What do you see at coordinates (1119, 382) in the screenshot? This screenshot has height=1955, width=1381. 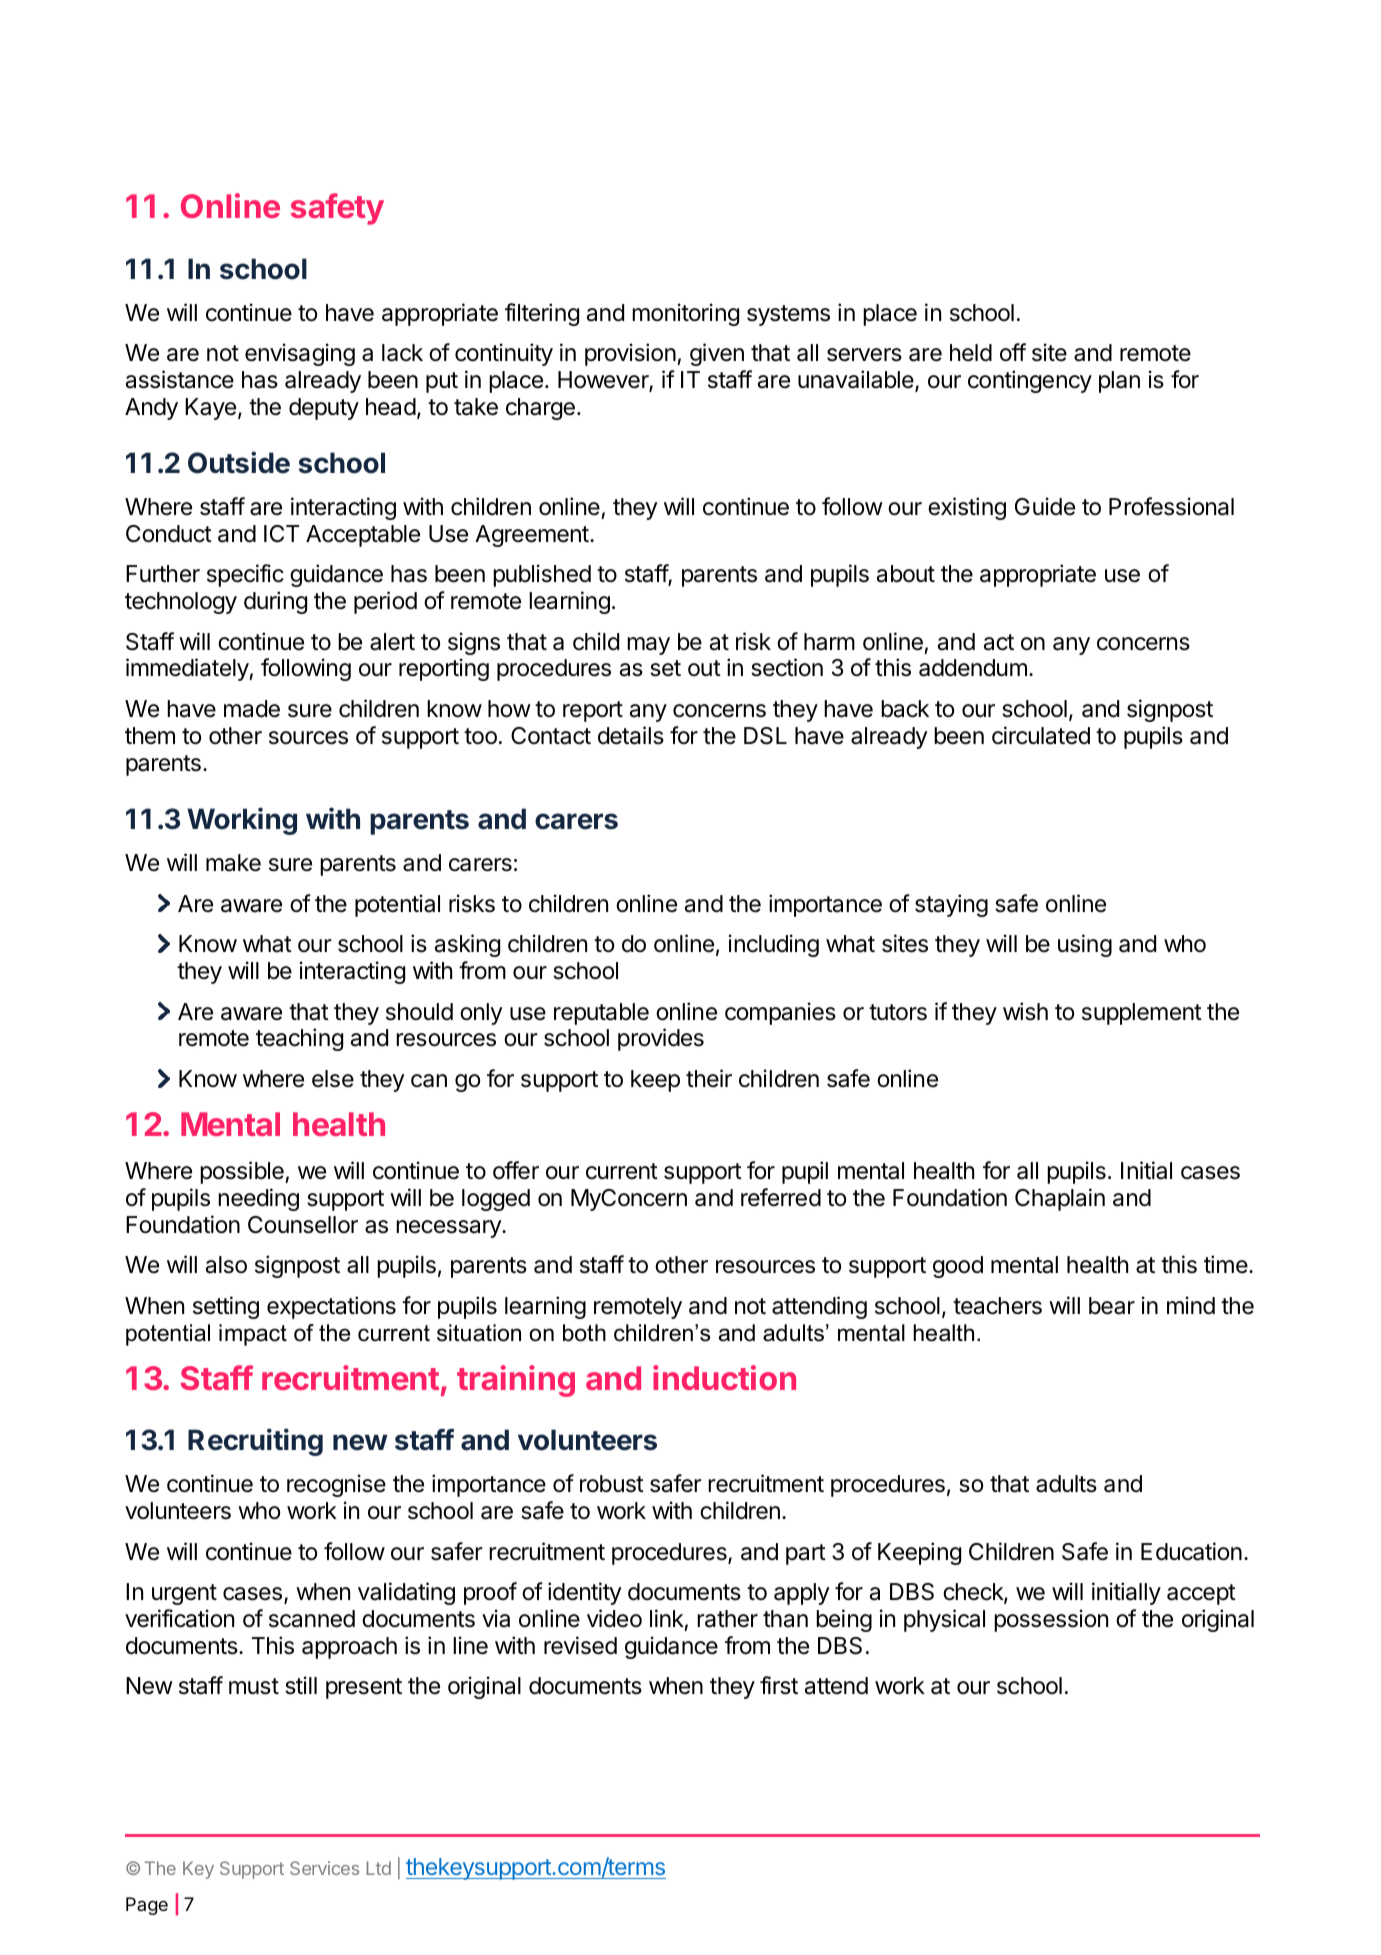 I see `plan` at bounding box center [1119, 382].
